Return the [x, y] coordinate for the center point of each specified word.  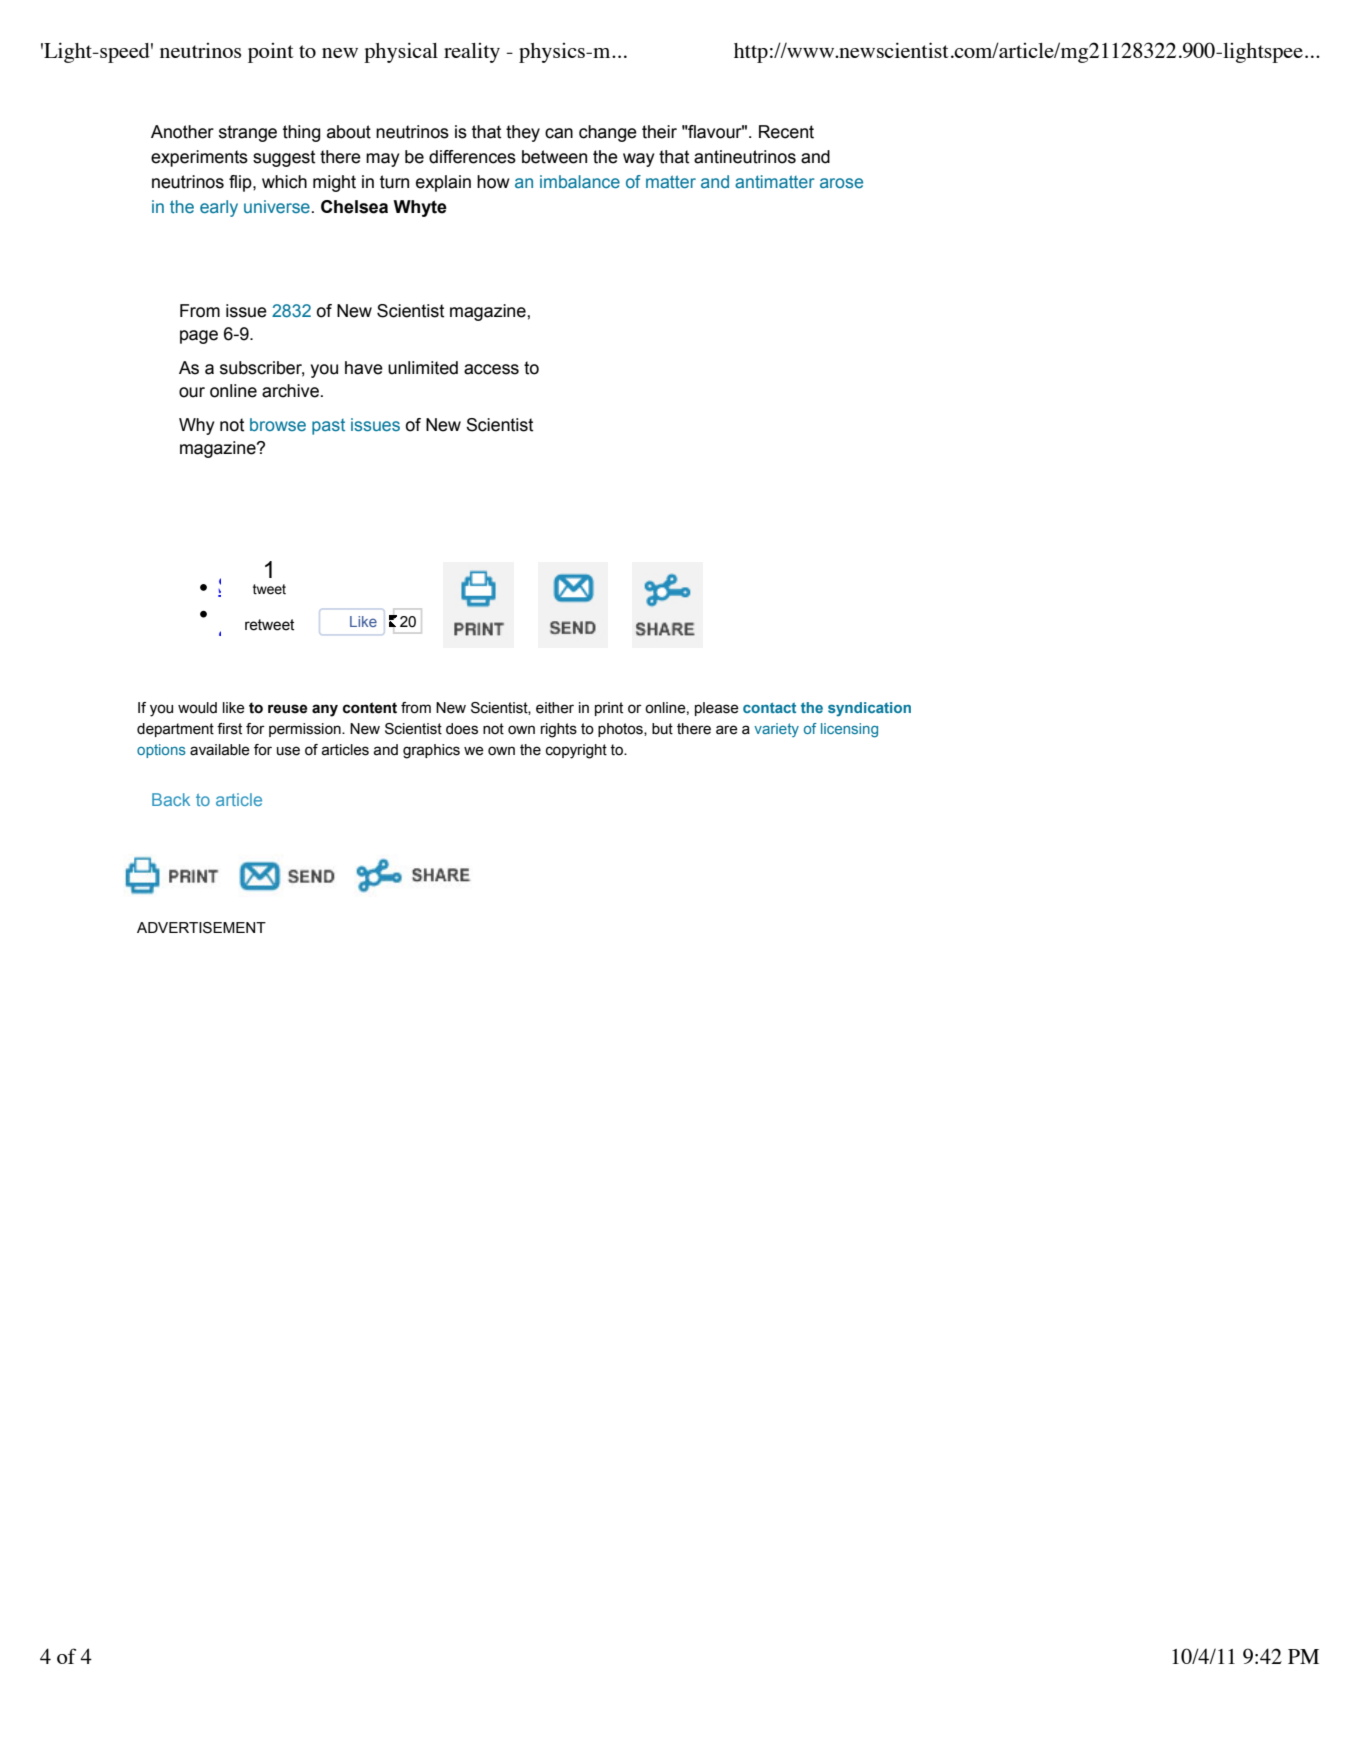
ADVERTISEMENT [201, 928]
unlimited [423, 368]
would [197, 708]
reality [472, 53]
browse [278, 424]
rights [559, 730]
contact [769, 707]
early [219, 208]
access [491, 369]
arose [841, 183]
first [229, 729]
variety [776, 730]
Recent [786, 132]
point [271, 53]
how [493, 182]
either [555, 708]
